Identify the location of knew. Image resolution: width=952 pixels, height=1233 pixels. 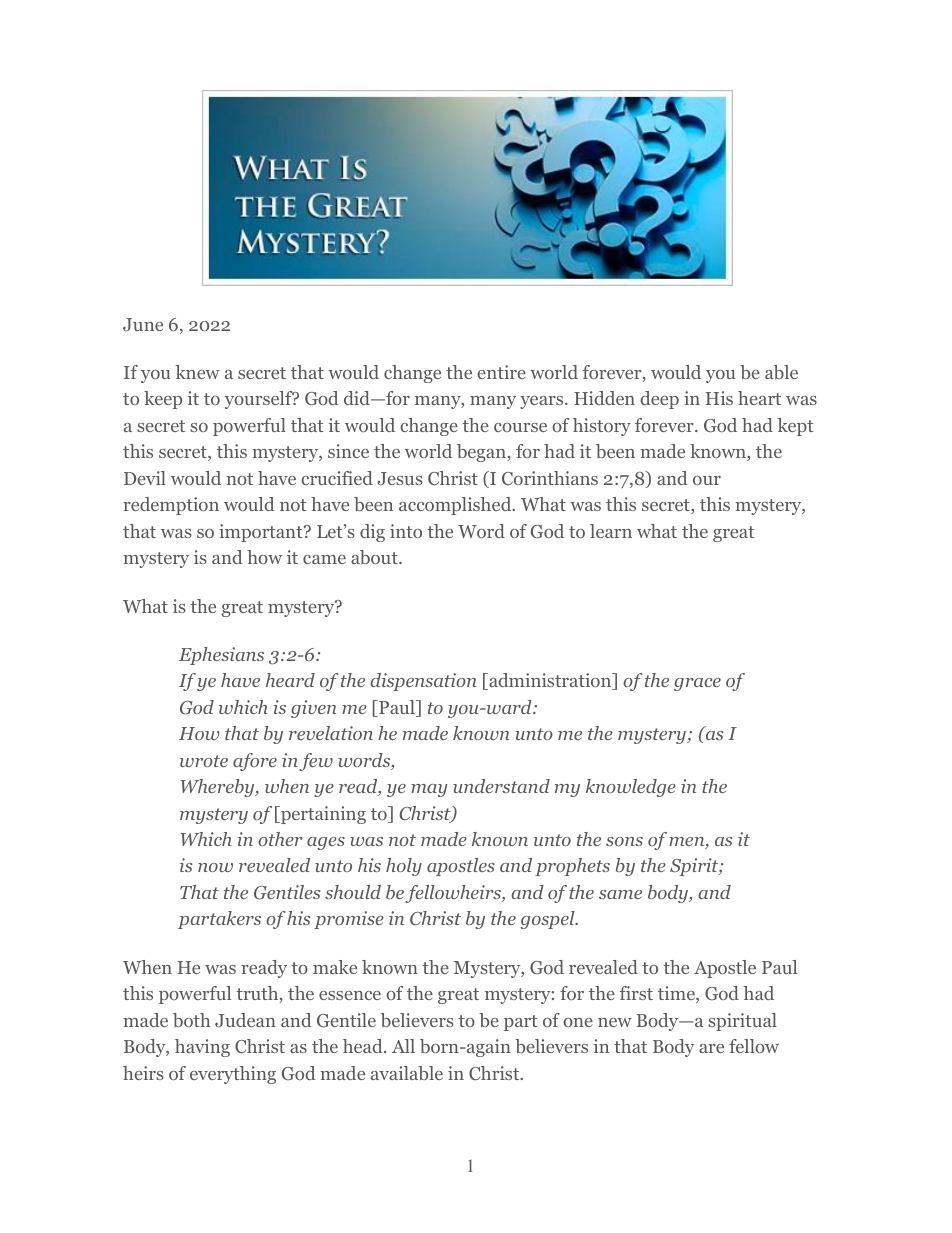
(198, 372).
